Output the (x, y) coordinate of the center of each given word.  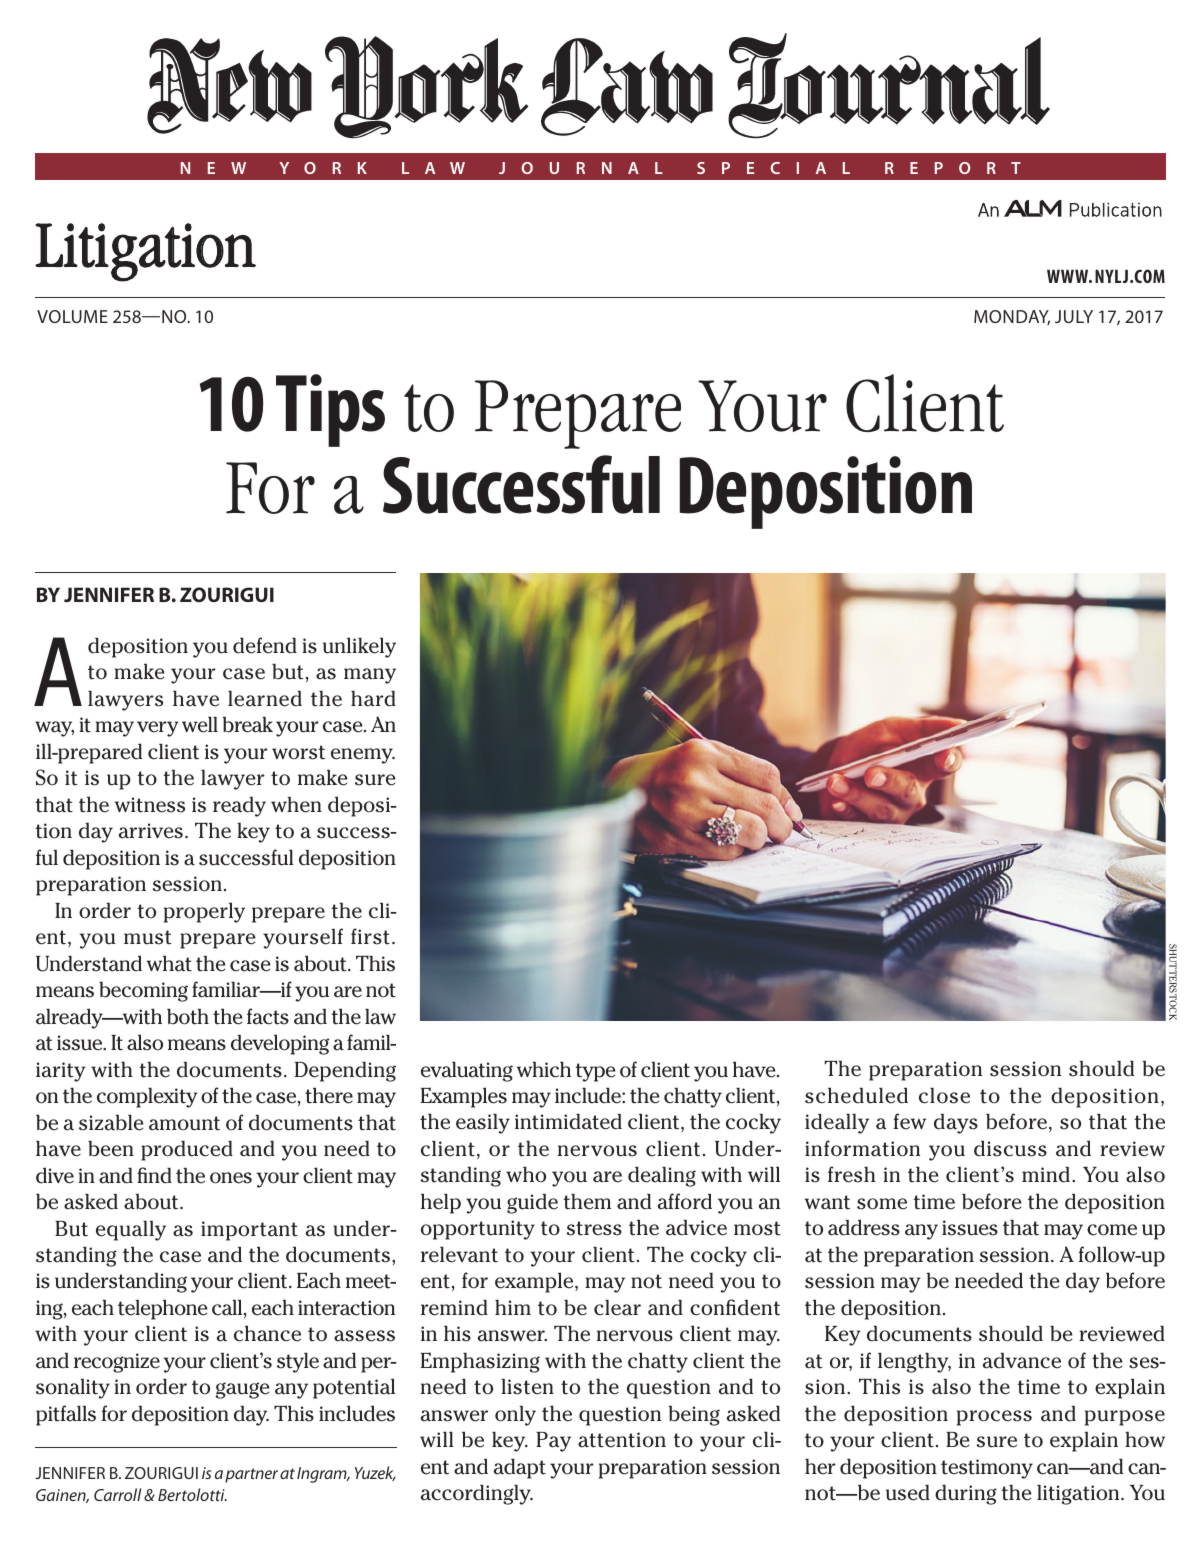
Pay (553, 1442)
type (595, 1072)
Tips (330, 410)
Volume (72, 316)
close (944, 1095)
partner (251, 1475)
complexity (147, 1097)
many (370, 676)
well (200, 724)
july (1074, 316)
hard (373, 698)
